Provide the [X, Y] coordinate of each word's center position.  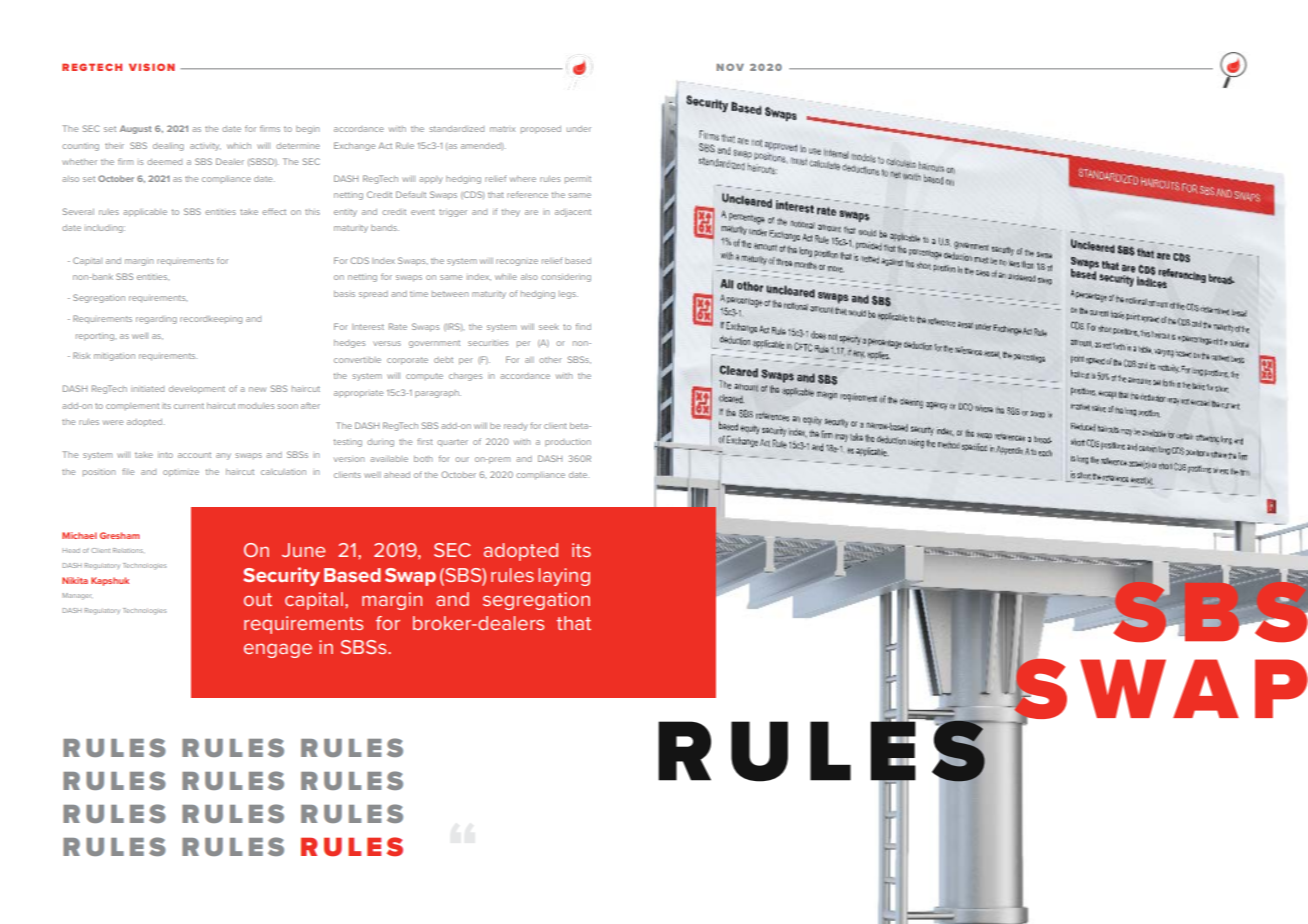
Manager [76, 596]
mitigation [114, 357]
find [583, 326]
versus [387, 343]
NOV [730, 67]
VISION [152, 67]
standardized [456, 129]
